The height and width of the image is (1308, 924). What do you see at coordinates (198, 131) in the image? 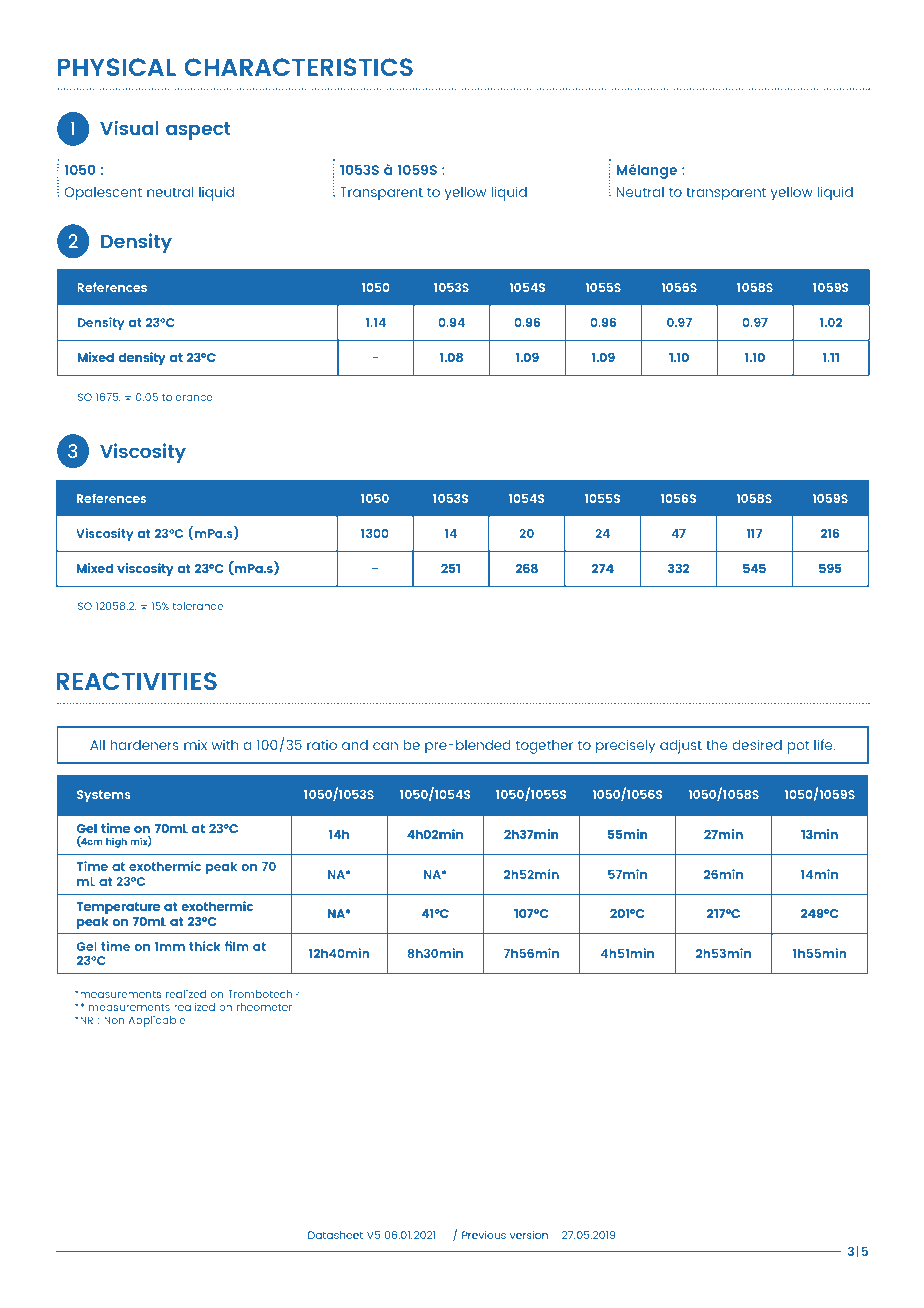
I see `aspect` at bounding box center [198, 131].
